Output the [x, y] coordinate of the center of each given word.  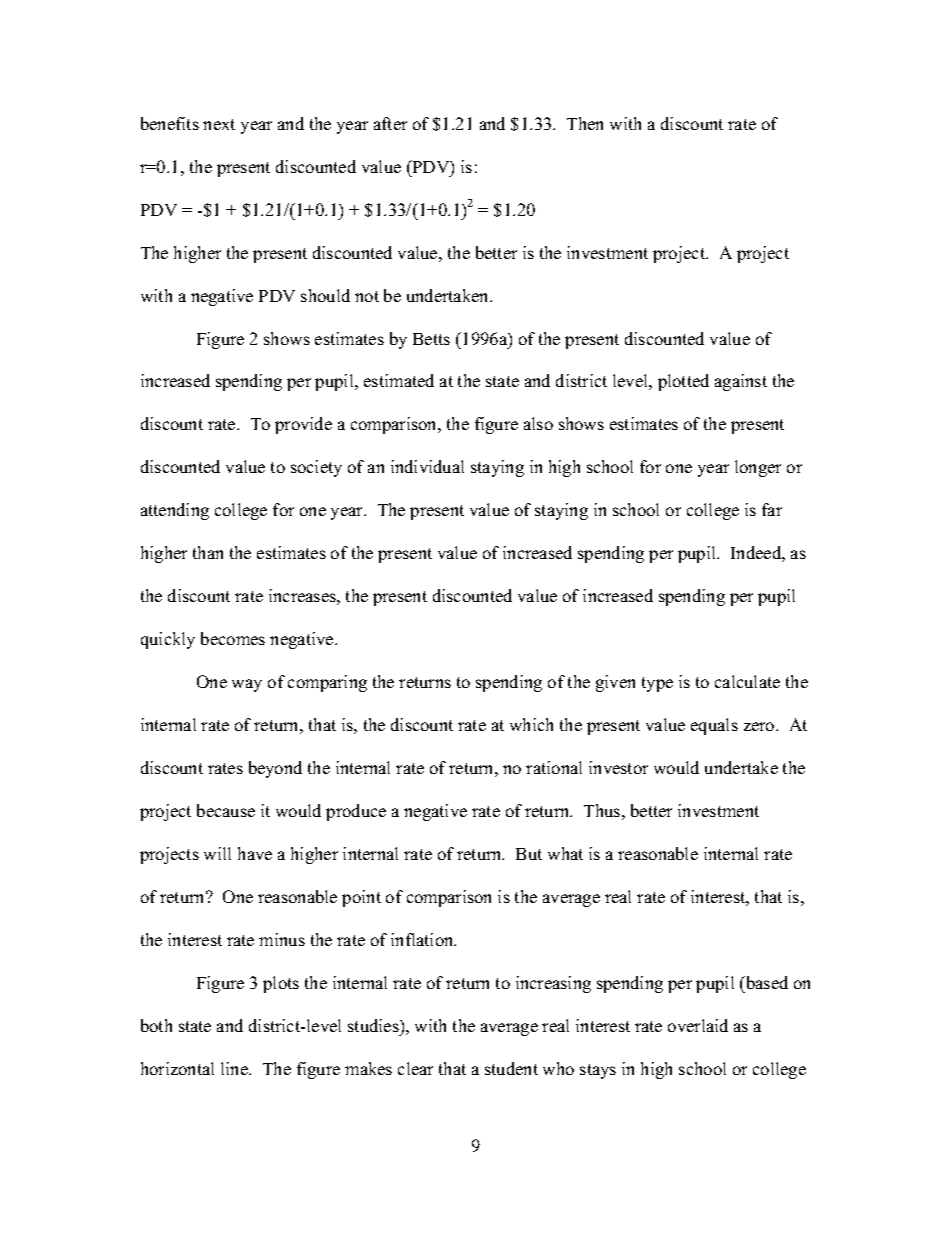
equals [714, 726]
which [531, 724]
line [235, 1068]
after [390, 123]
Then [585, 123]
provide [303, 425]
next [219, 124]
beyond [275, 769]
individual [427, 466]
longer [758, 468]
